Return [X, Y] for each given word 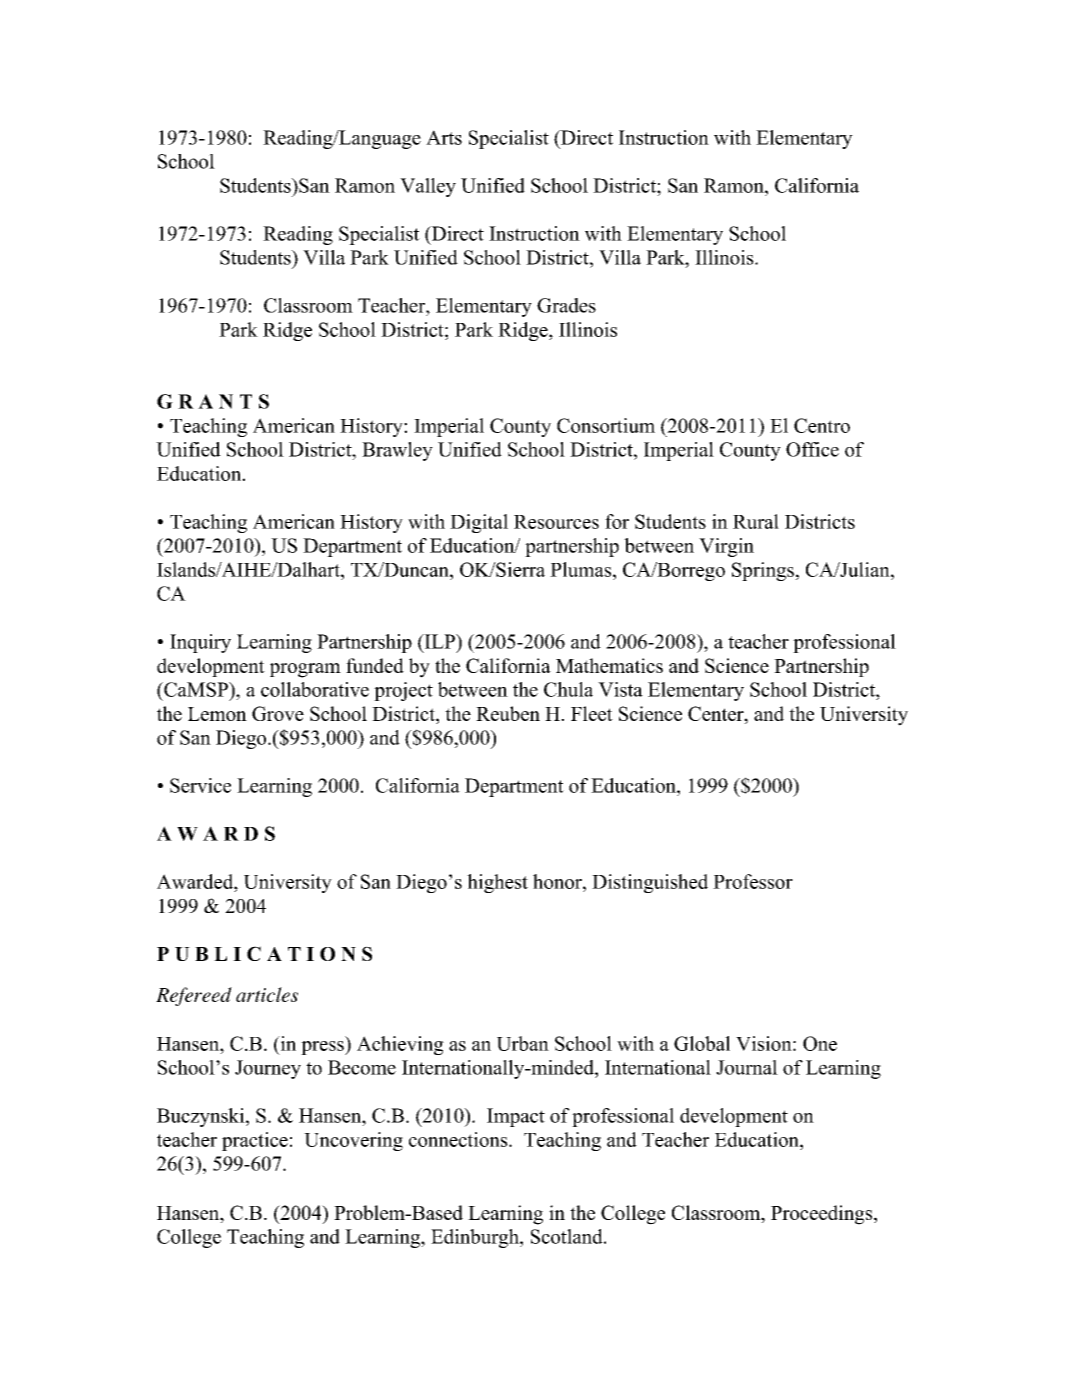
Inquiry [200, 643]
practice [255, 1141]
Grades [566, 305]
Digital [479, 523]
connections [459, 1139]
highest [497, 883]
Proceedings [823, 1215]
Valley [428, 187]
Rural [756, 521]
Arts [444, 137]
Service [200, 785]
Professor [753, 881]
